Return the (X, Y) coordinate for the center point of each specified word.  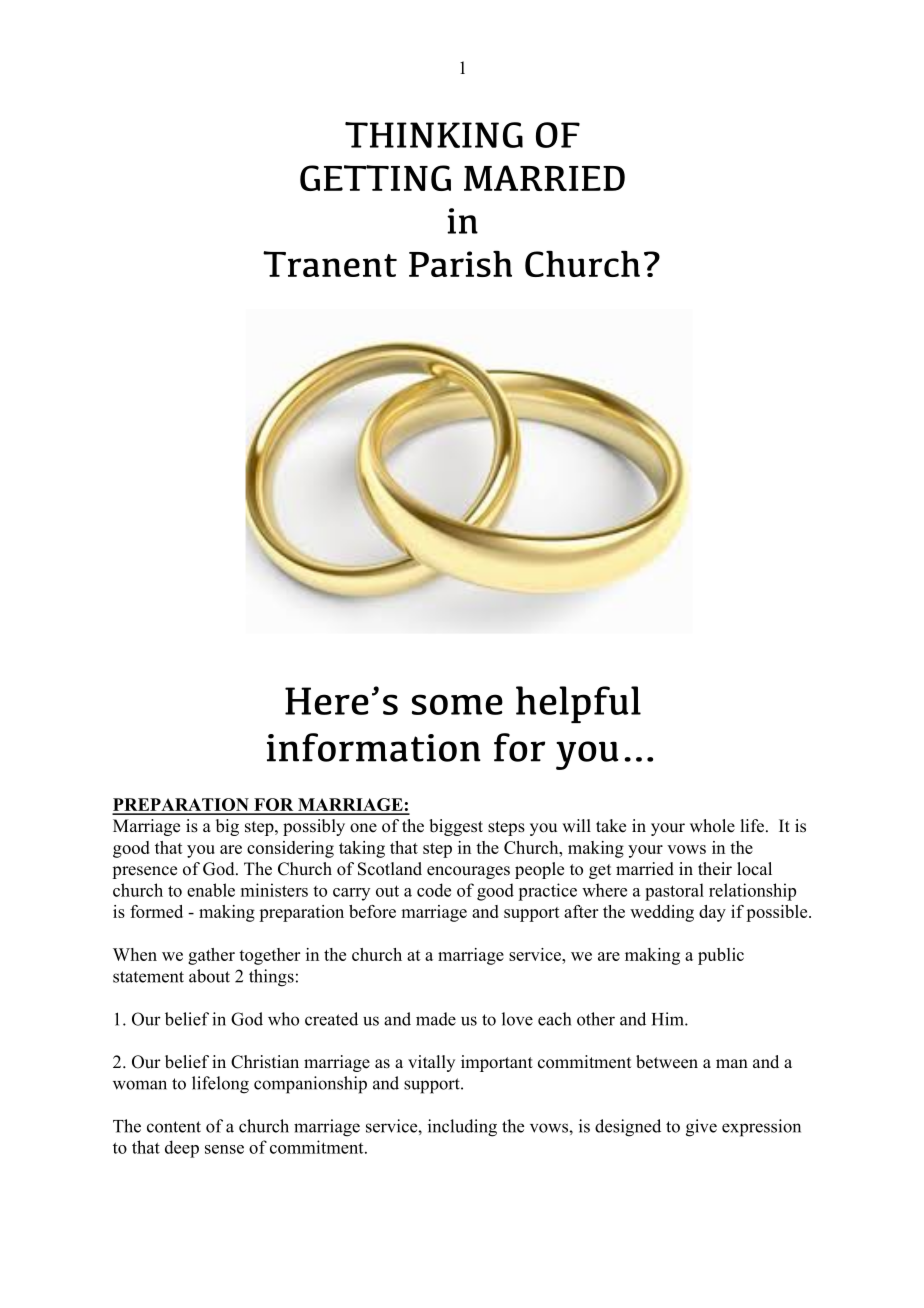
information (374, 747)
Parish (460, 264)
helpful (578, 704)
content (174, 1127)
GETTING (375, 178)
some (457, 704)
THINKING (434, 135)
